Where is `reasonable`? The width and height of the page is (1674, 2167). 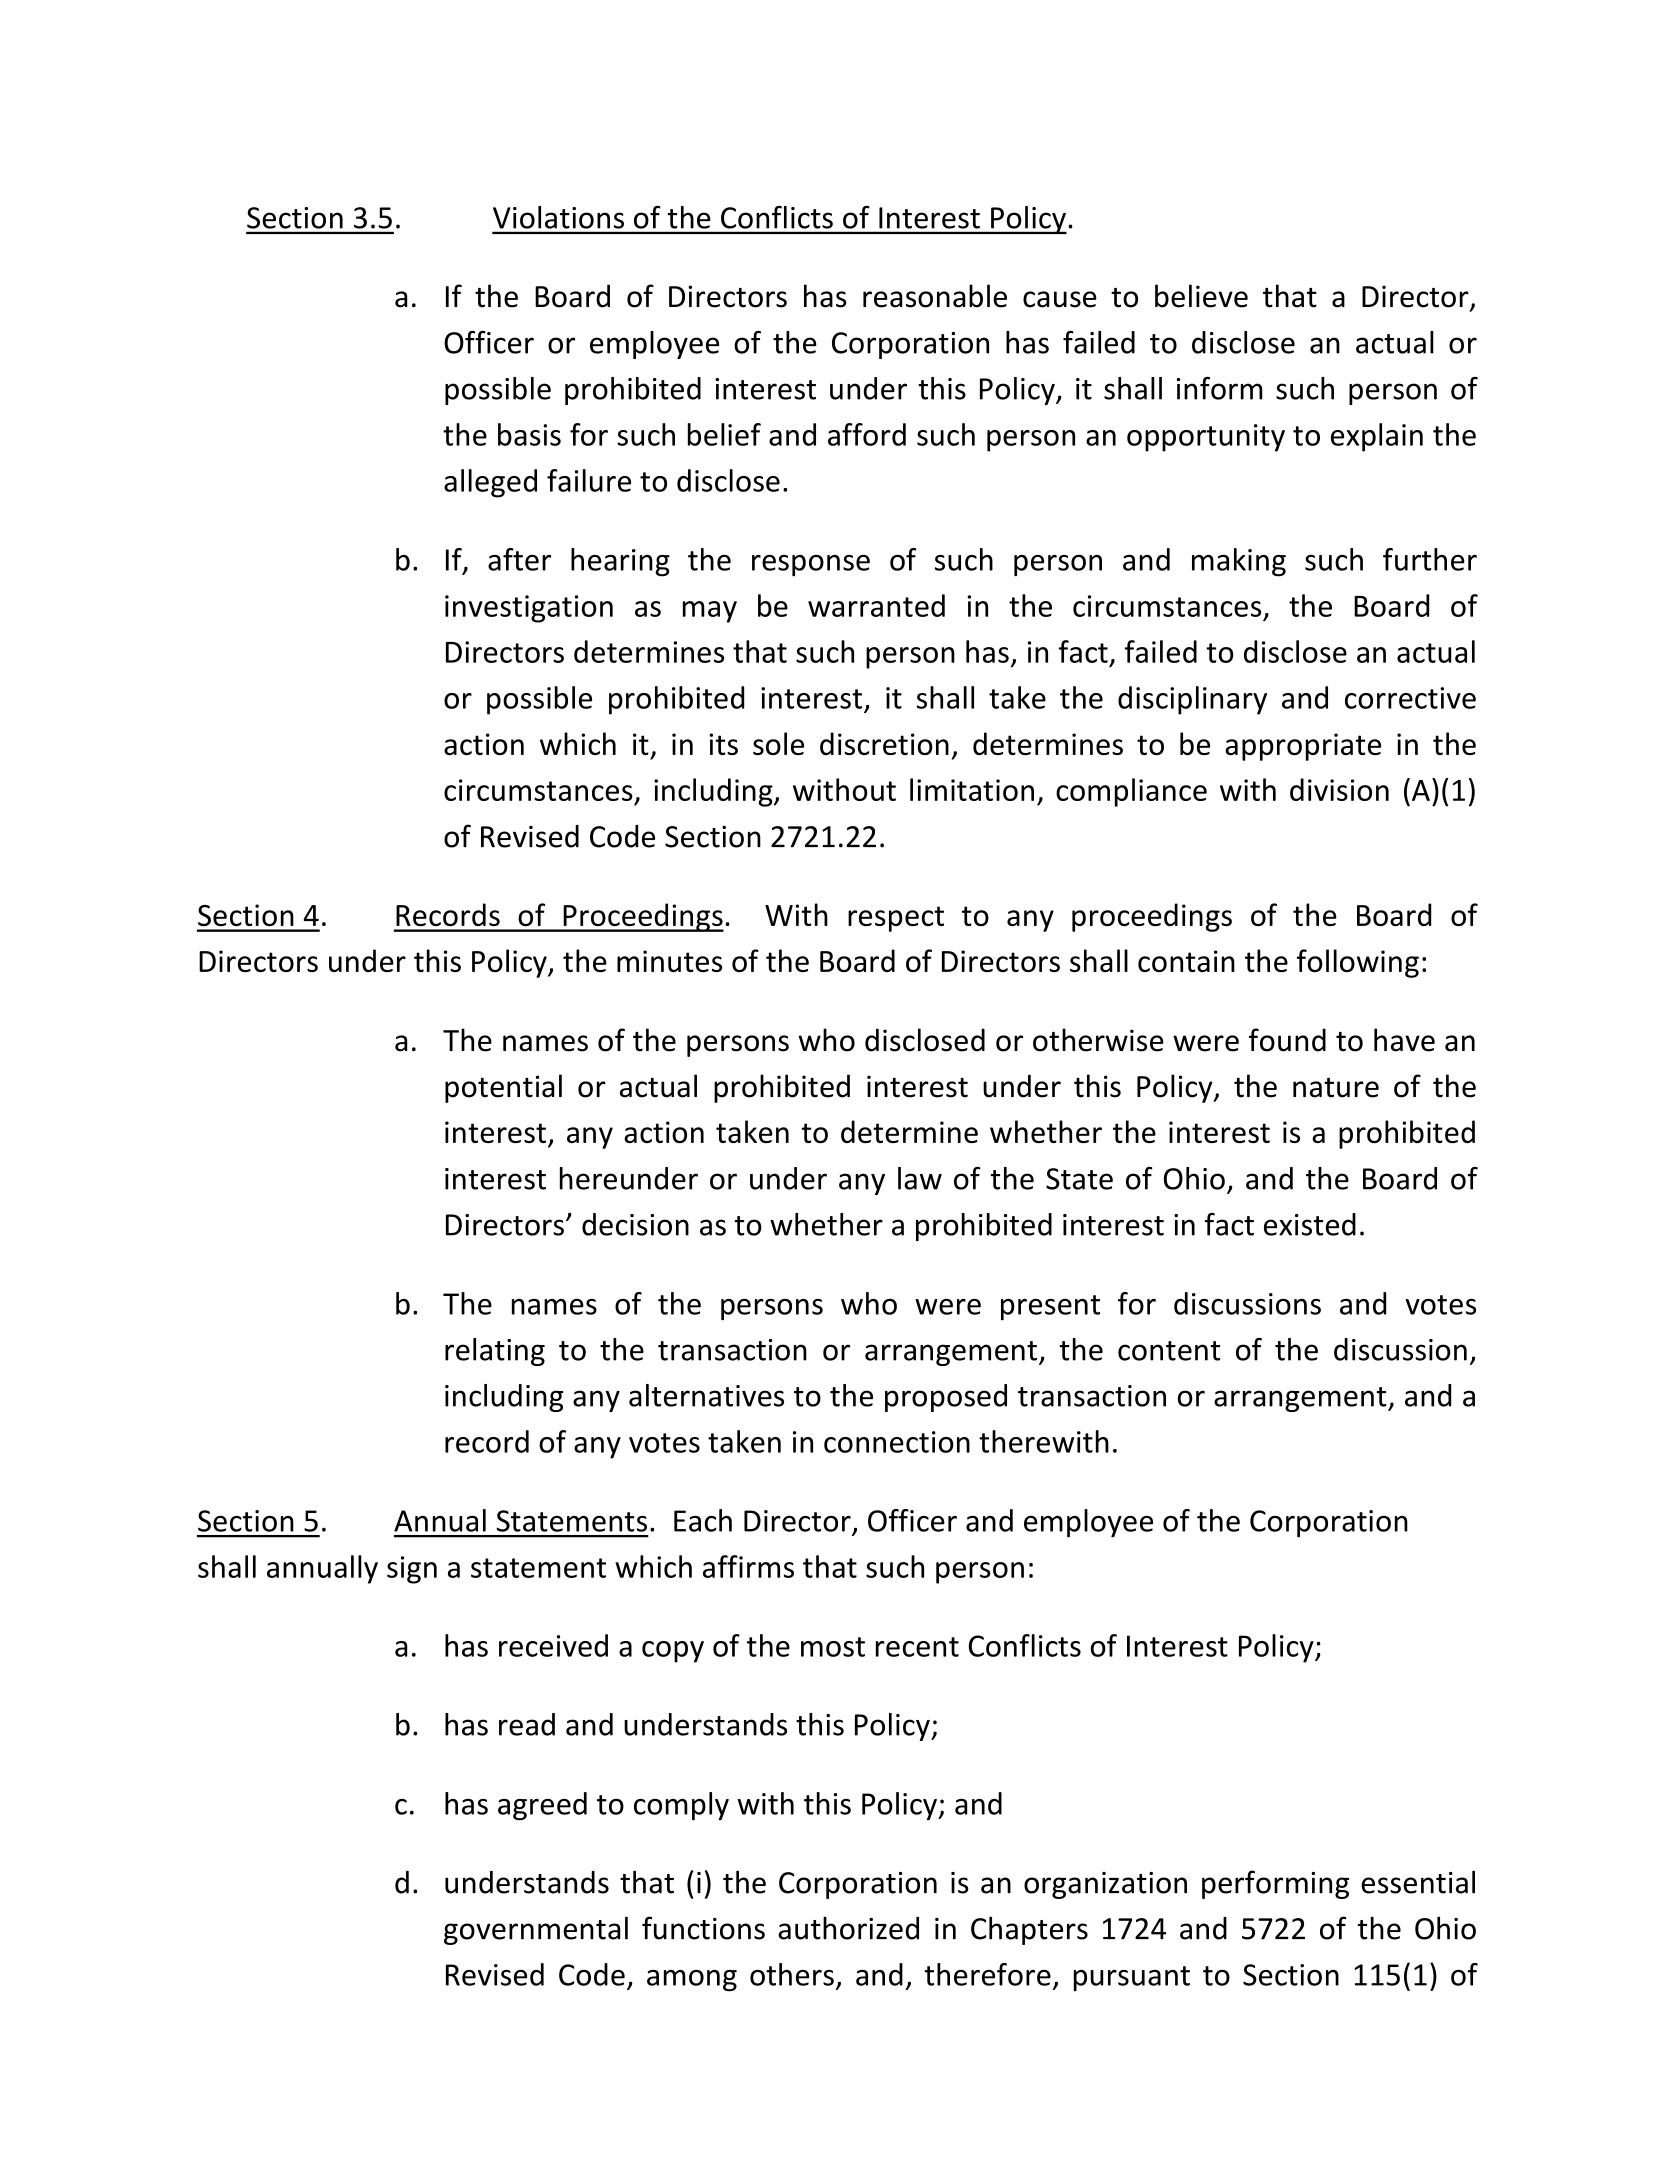
reasonable is located at coordinates (935, 296).
